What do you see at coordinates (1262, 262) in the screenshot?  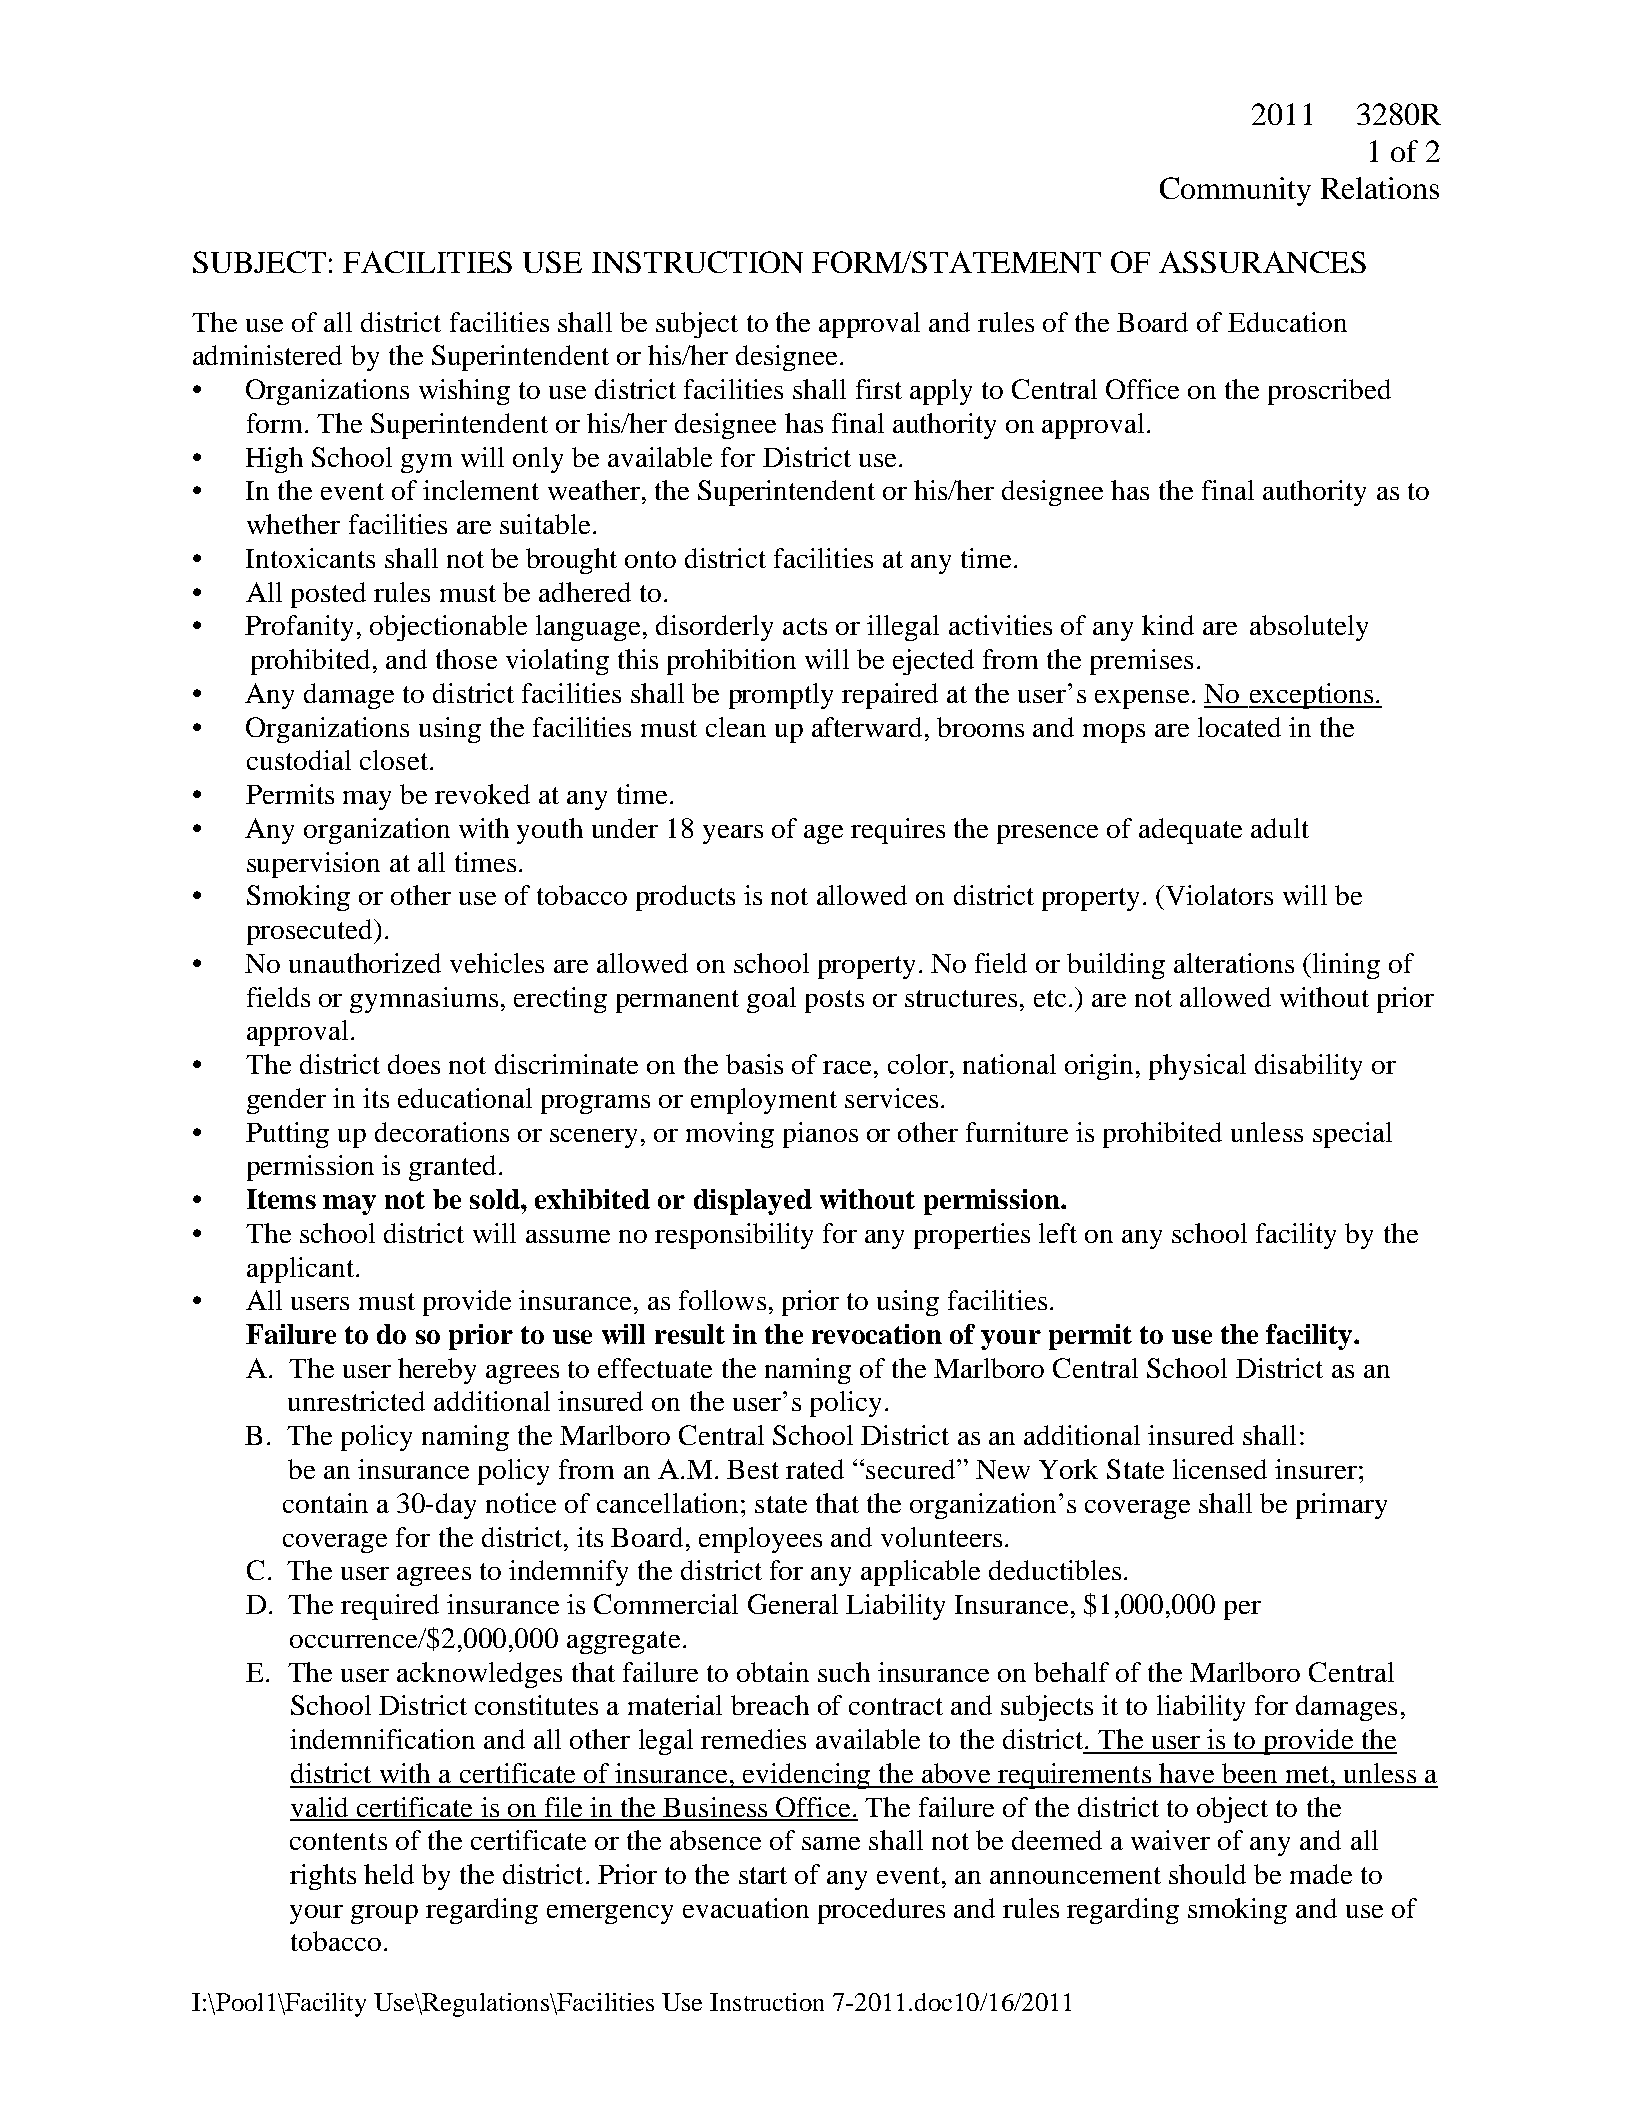 I see `ASSURANCES` at bounding box center [1262, 262].
